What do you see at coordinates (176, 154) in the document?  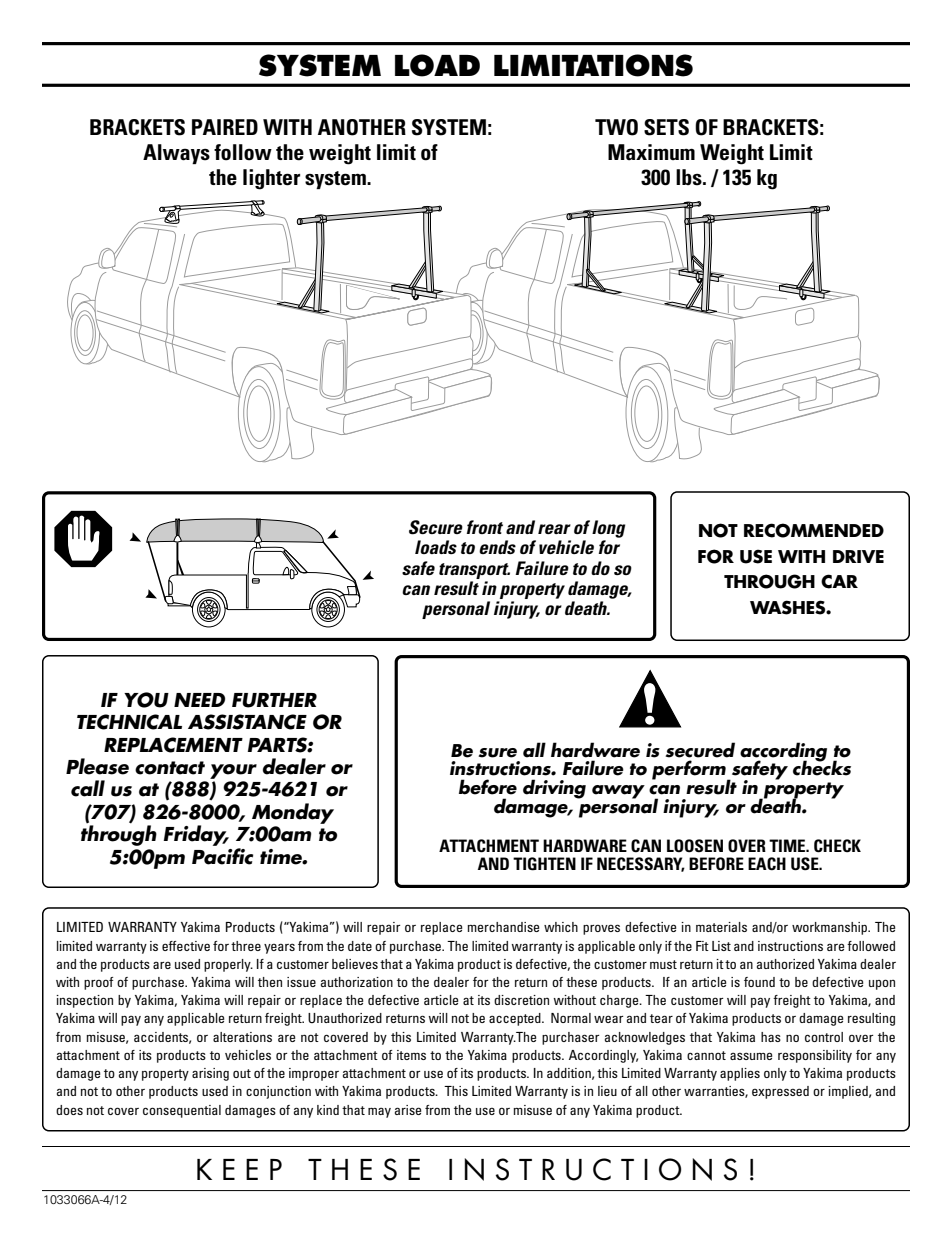 I see `Always` at bounding box center [176, 154].
